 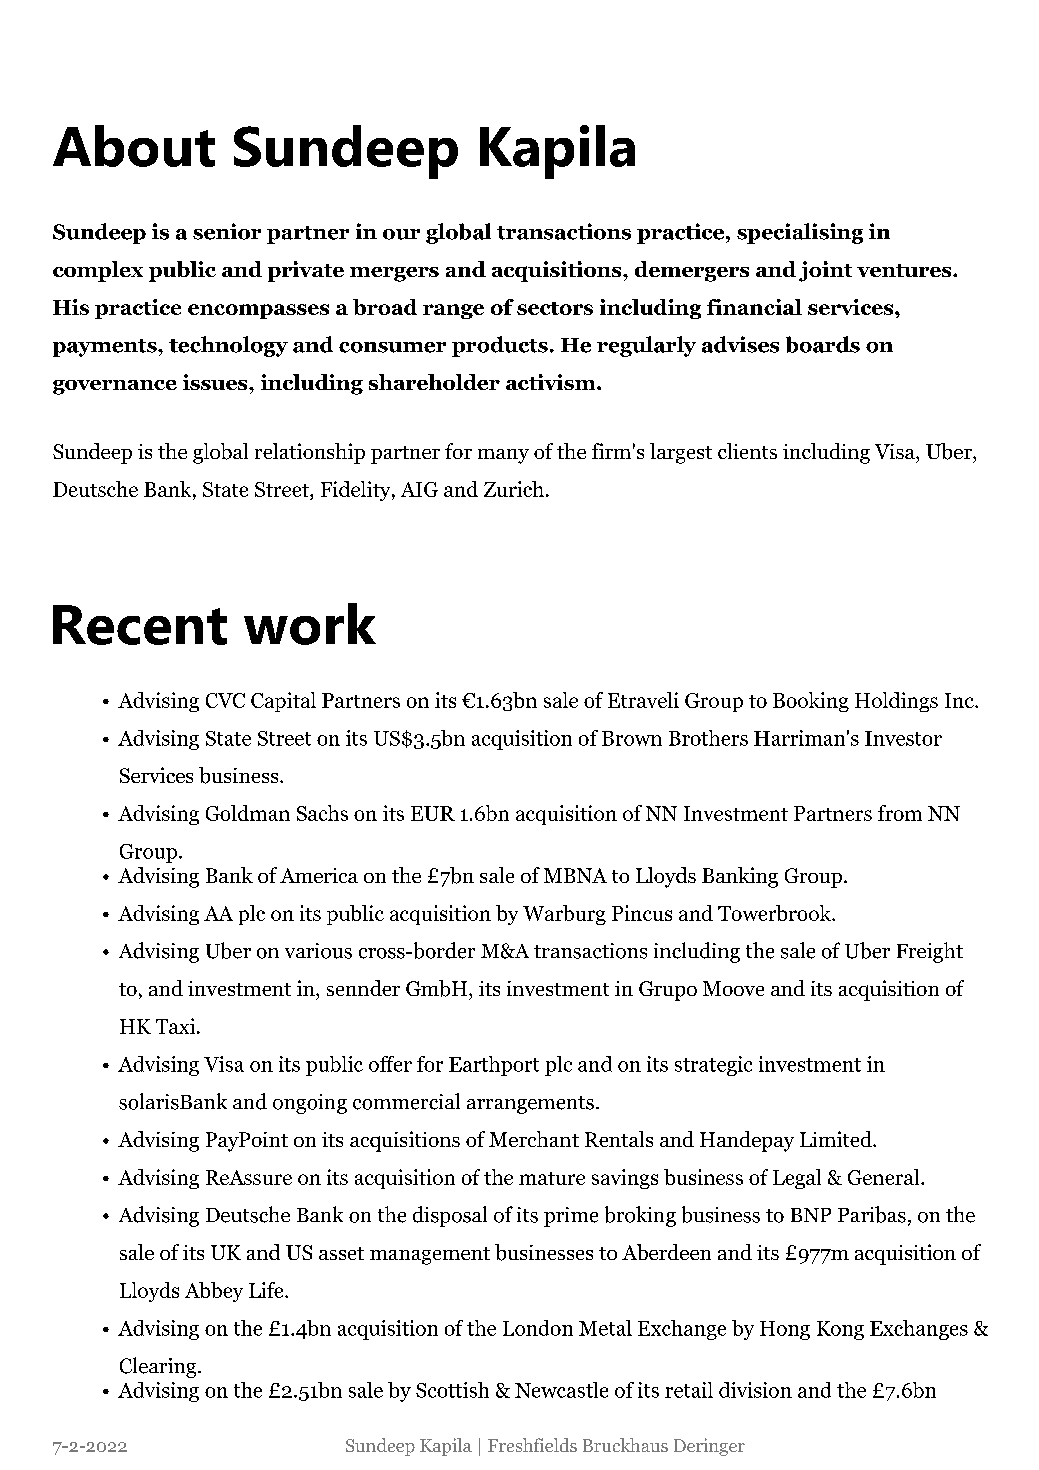 What do you see at coordinates (159, 1367) in the screenshot?
I see `Clearing` at bounding box center [159, 1367].
